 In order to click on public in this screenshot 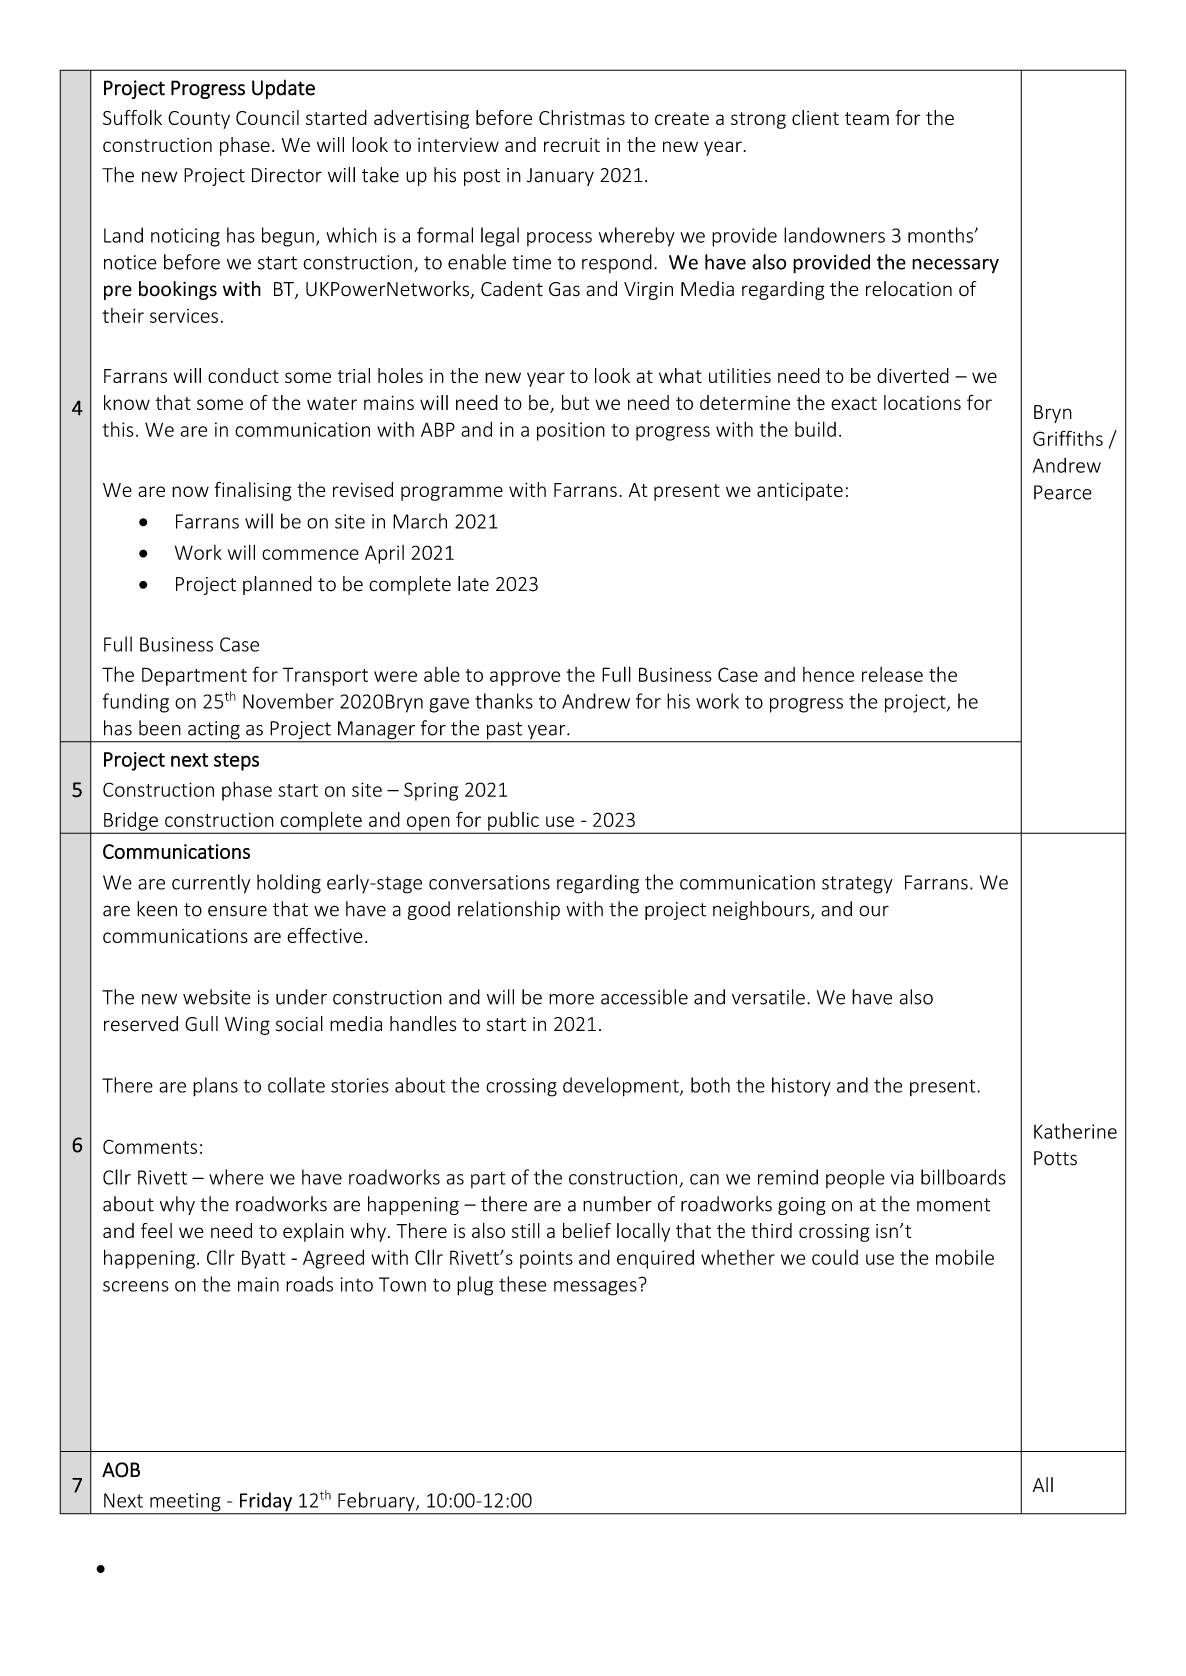, I will do `click(513, 822)`.
